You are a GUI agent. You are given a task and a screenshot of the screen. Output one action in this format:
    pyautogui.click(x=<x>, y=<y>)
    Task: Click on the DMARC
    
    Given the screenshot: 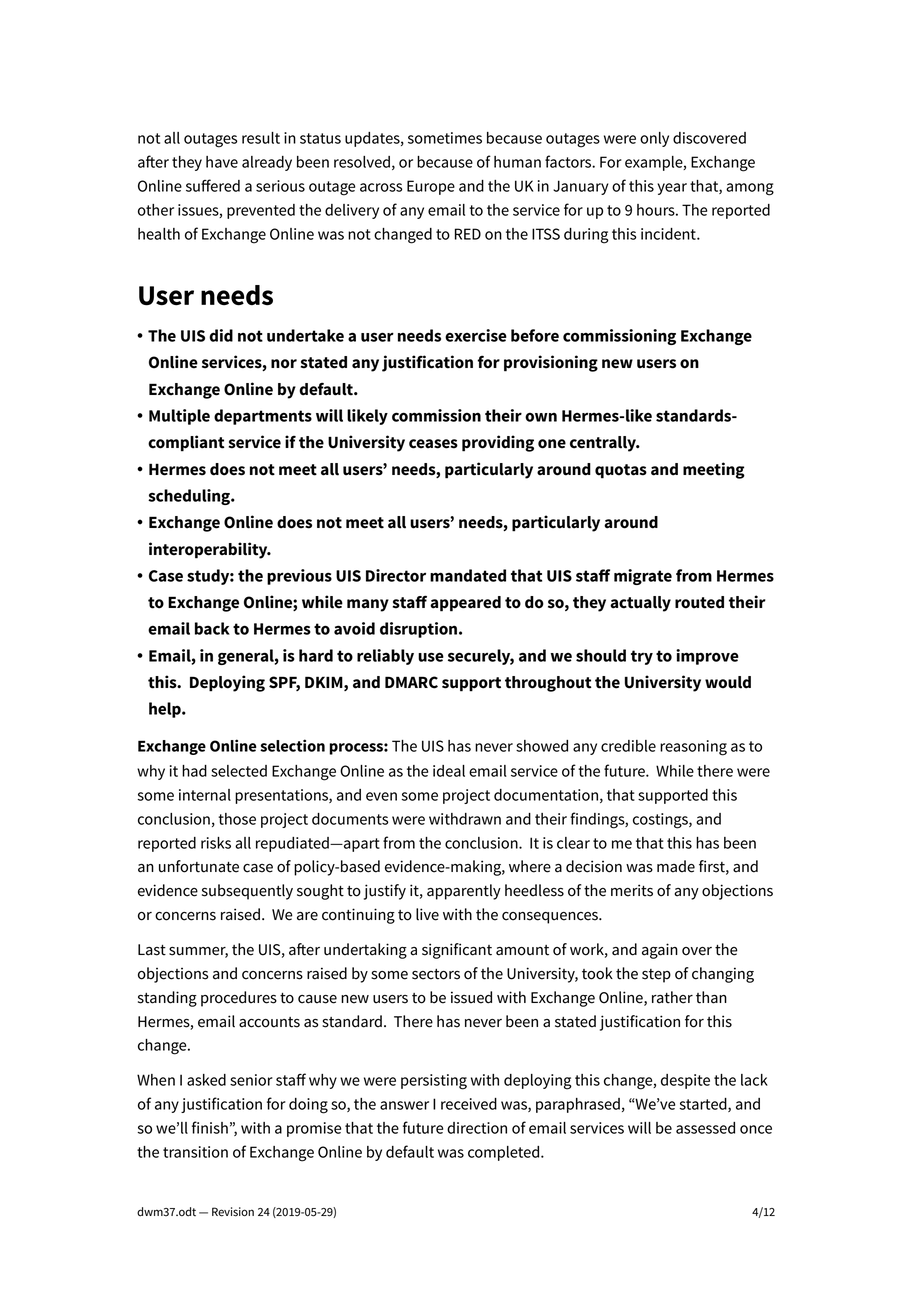 What is the action you would take?
    pyautogui.click(x=411, y=682)
